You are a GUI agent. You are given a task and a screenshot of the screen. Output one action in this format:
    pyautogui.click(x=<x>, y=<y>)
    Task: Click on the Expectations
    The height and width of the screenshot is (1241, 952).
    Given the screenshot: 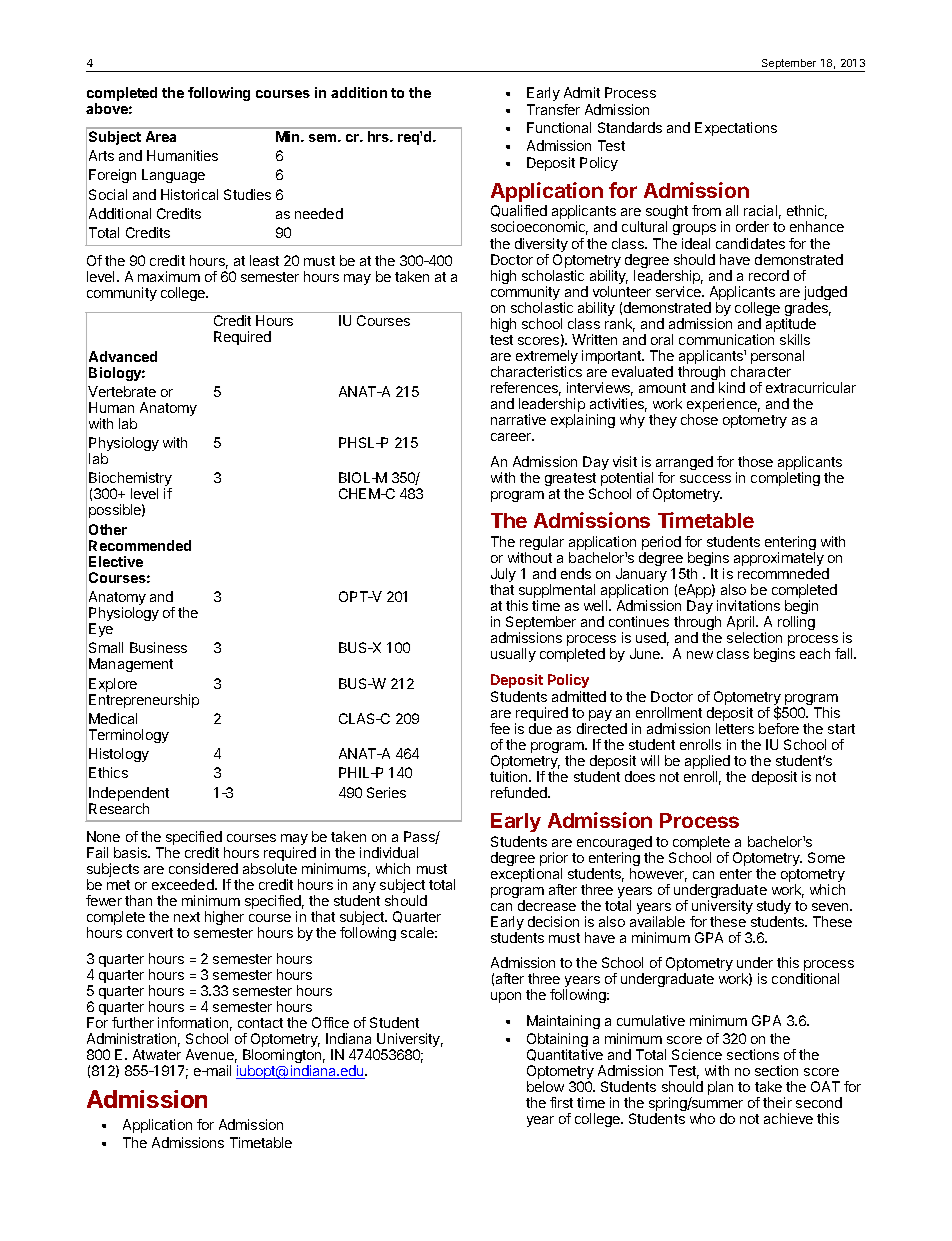 What is the action you would take?
    pyautogui.click(x=736, y=129)
